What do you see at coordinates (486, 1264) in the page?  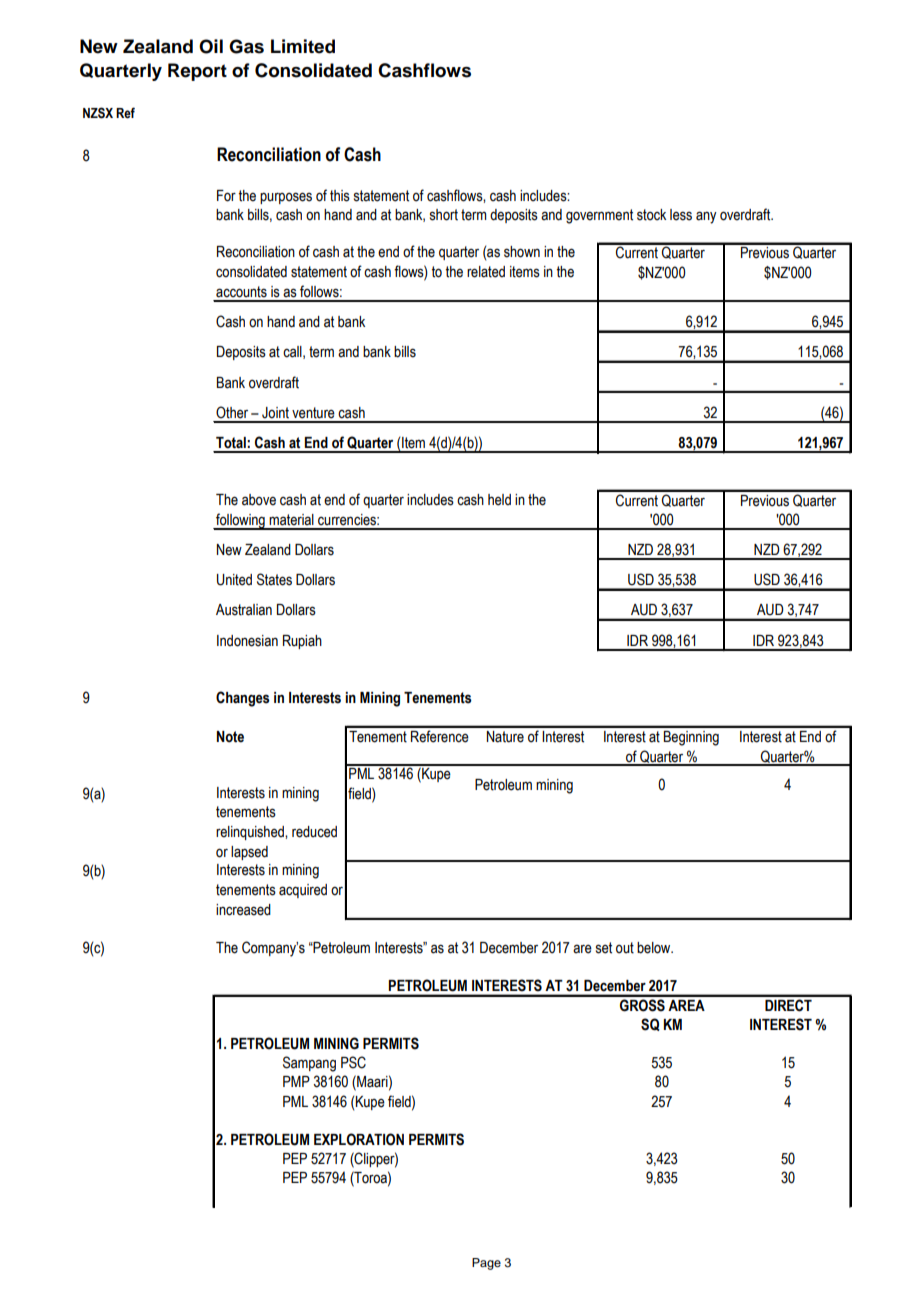 I see `Page` at bounding box center [486, 1264].
